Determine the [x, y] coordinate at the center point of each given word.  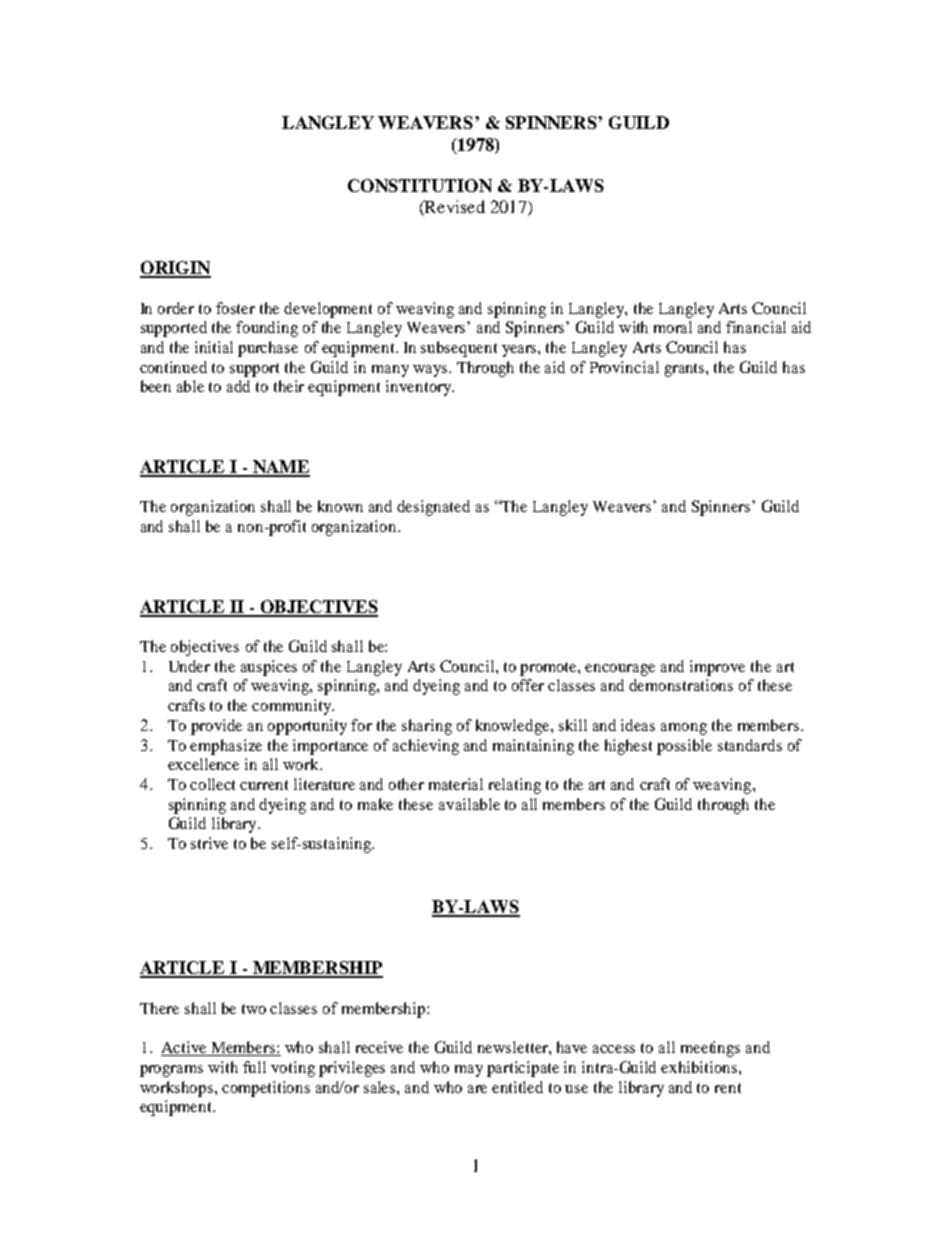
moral [673, 327]
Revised [454, 208]
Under [189, 666]
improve [717, 668]
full [254, 1067]
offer [528, 685]
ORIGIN [175, 269]
